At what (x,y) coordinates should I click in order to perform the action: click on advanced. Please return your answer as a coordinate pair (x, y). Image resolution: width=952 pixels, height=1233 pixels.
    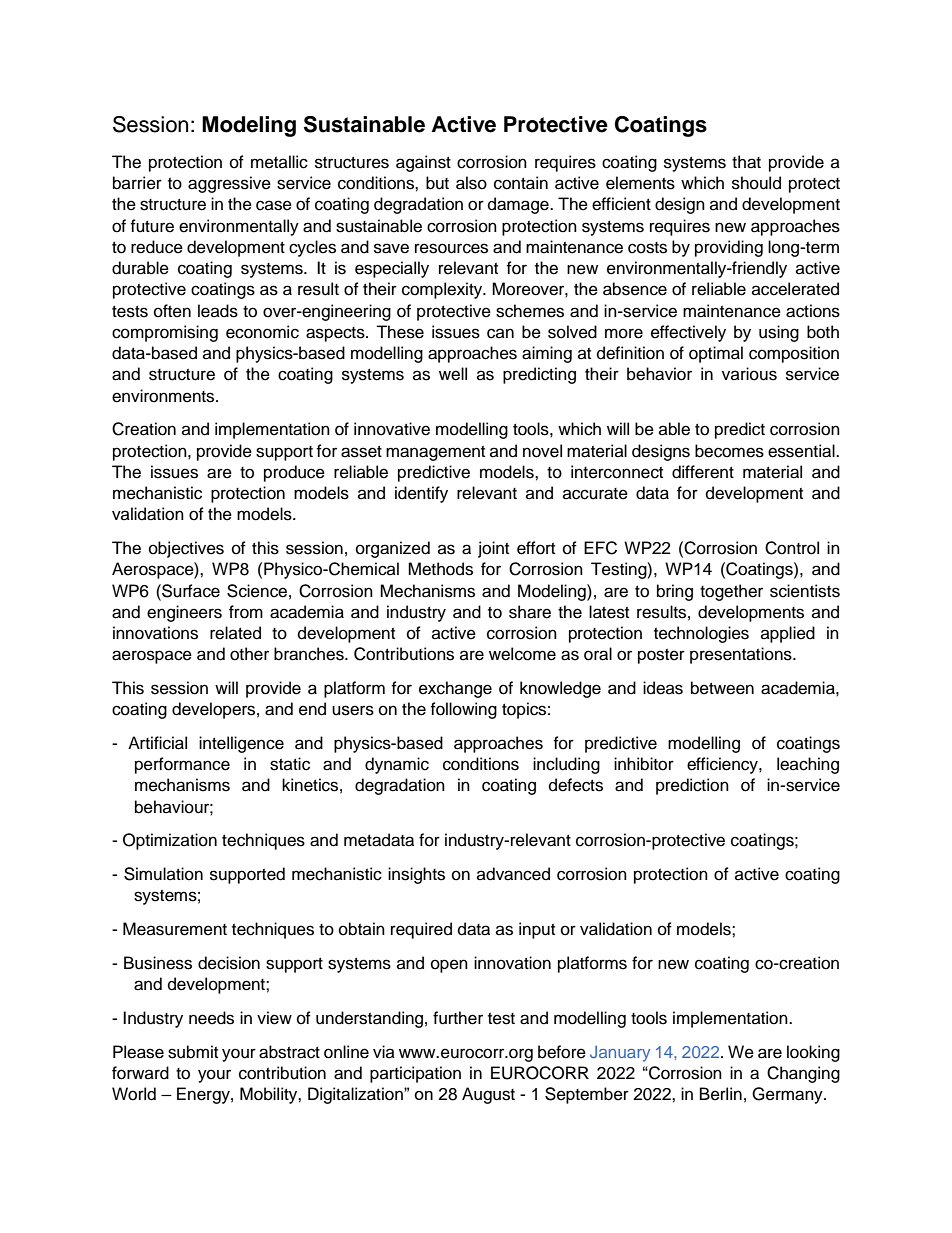
    Looking at the image, I should click on (513, 874).
